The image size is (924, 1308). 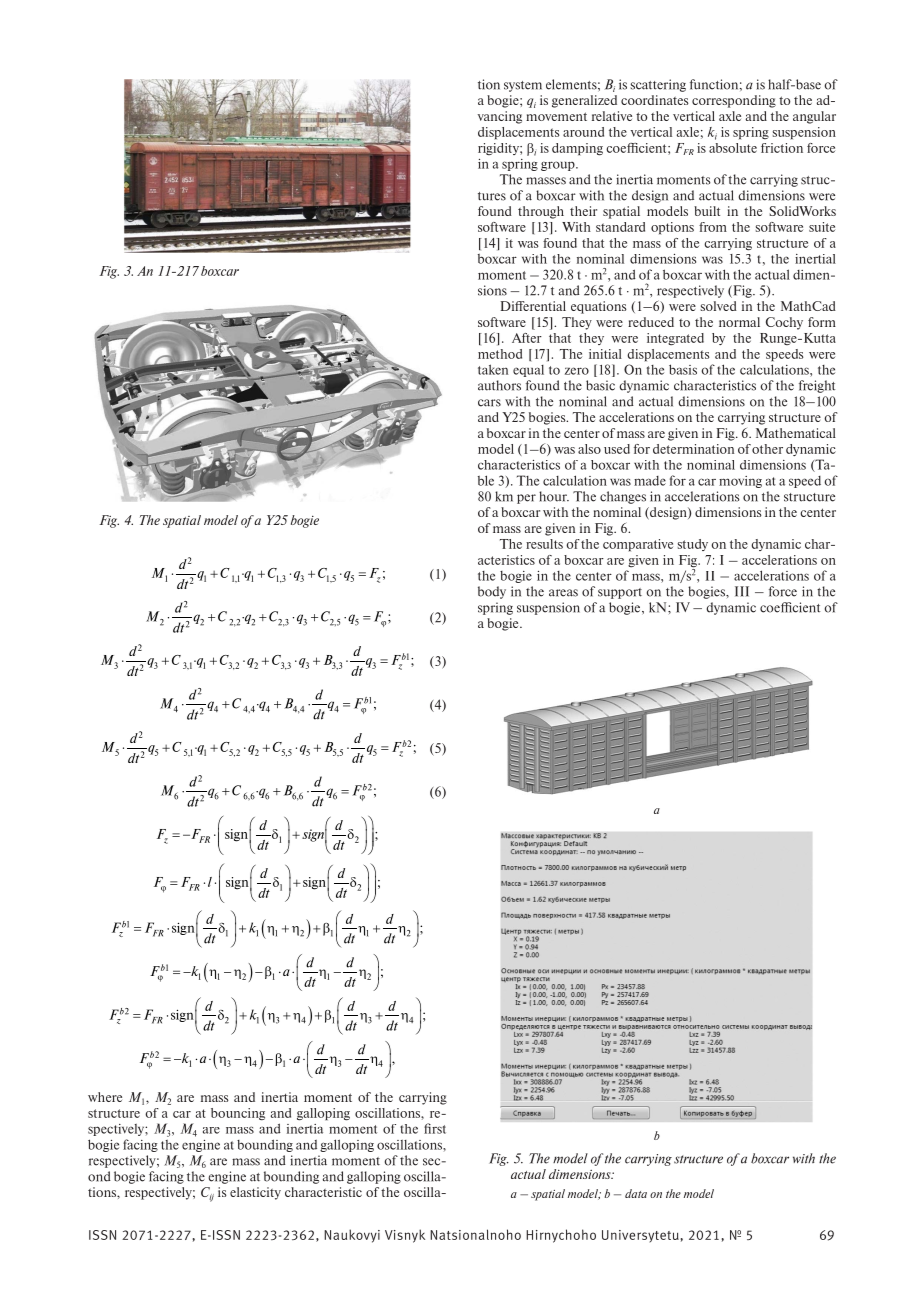 I want to click on bouncing, so click(x=238, y=1114).
